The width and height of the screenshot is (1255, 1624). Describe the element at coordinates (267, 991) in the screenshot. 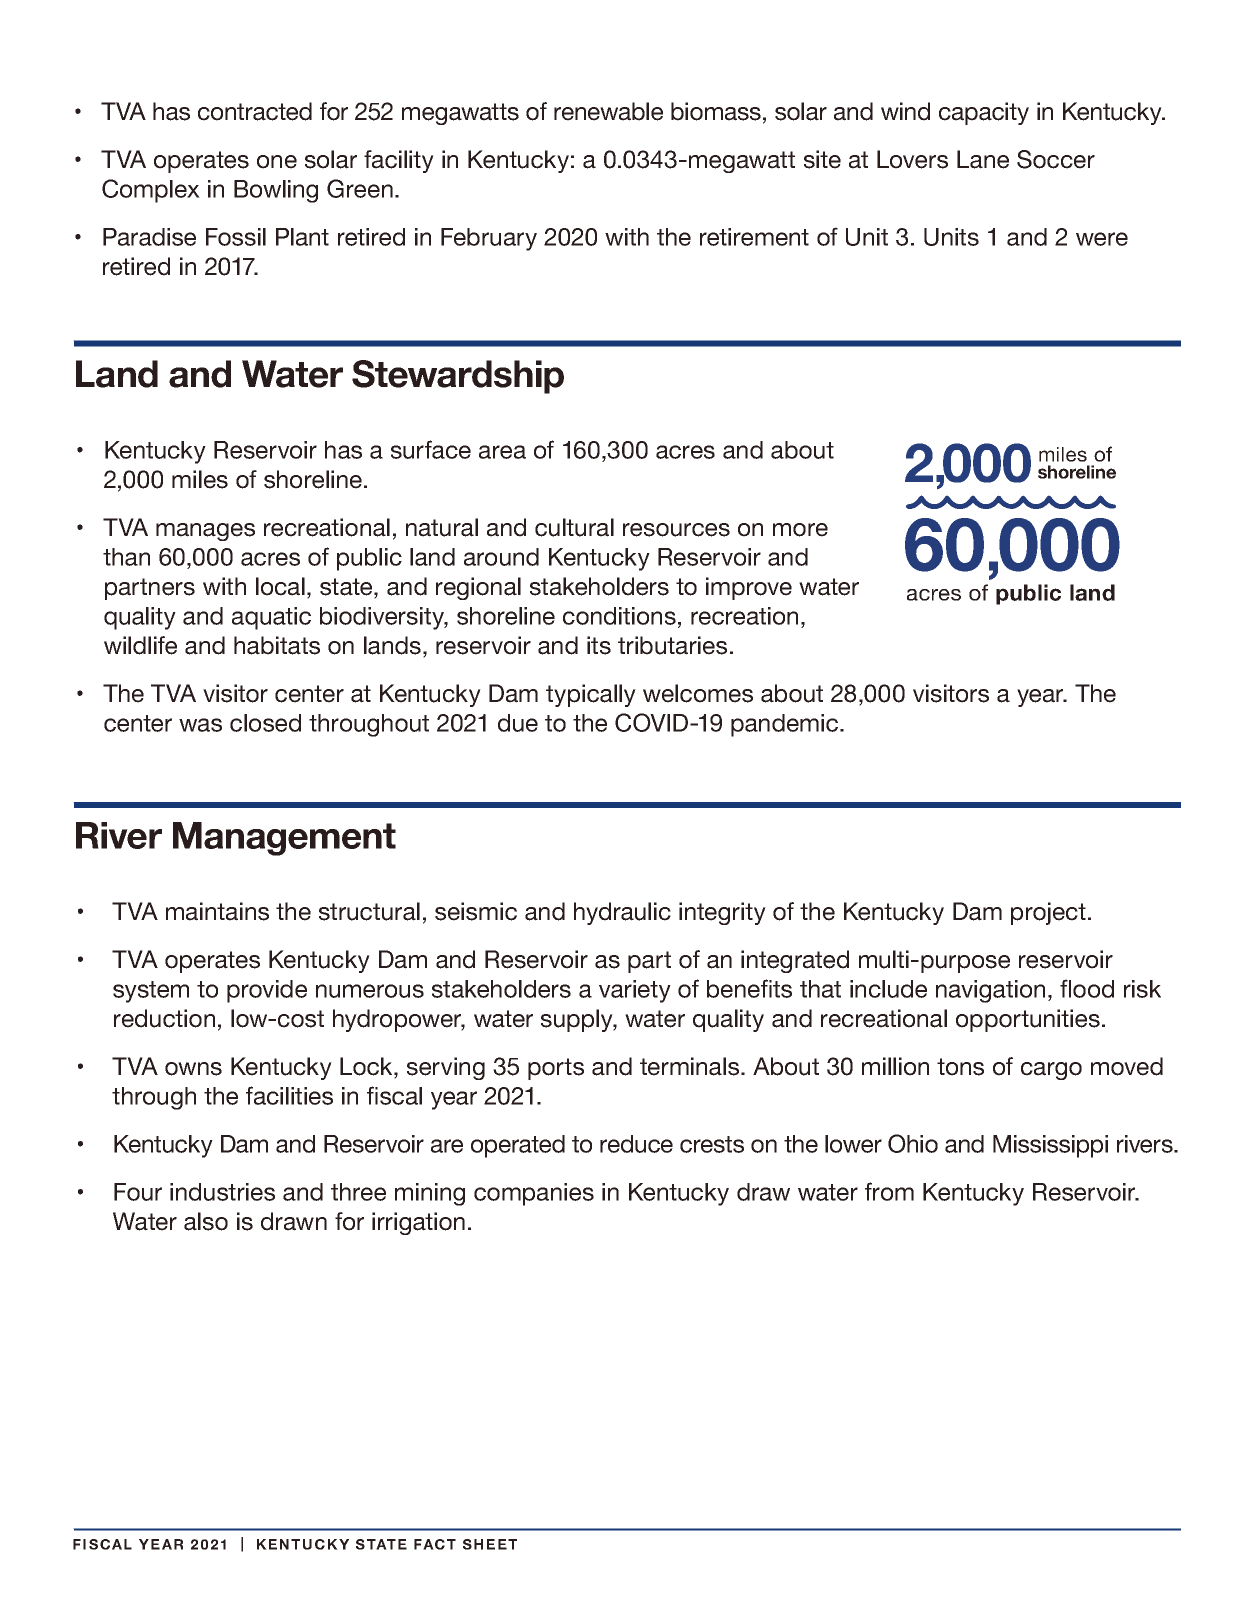

I see `provide` at that location.
